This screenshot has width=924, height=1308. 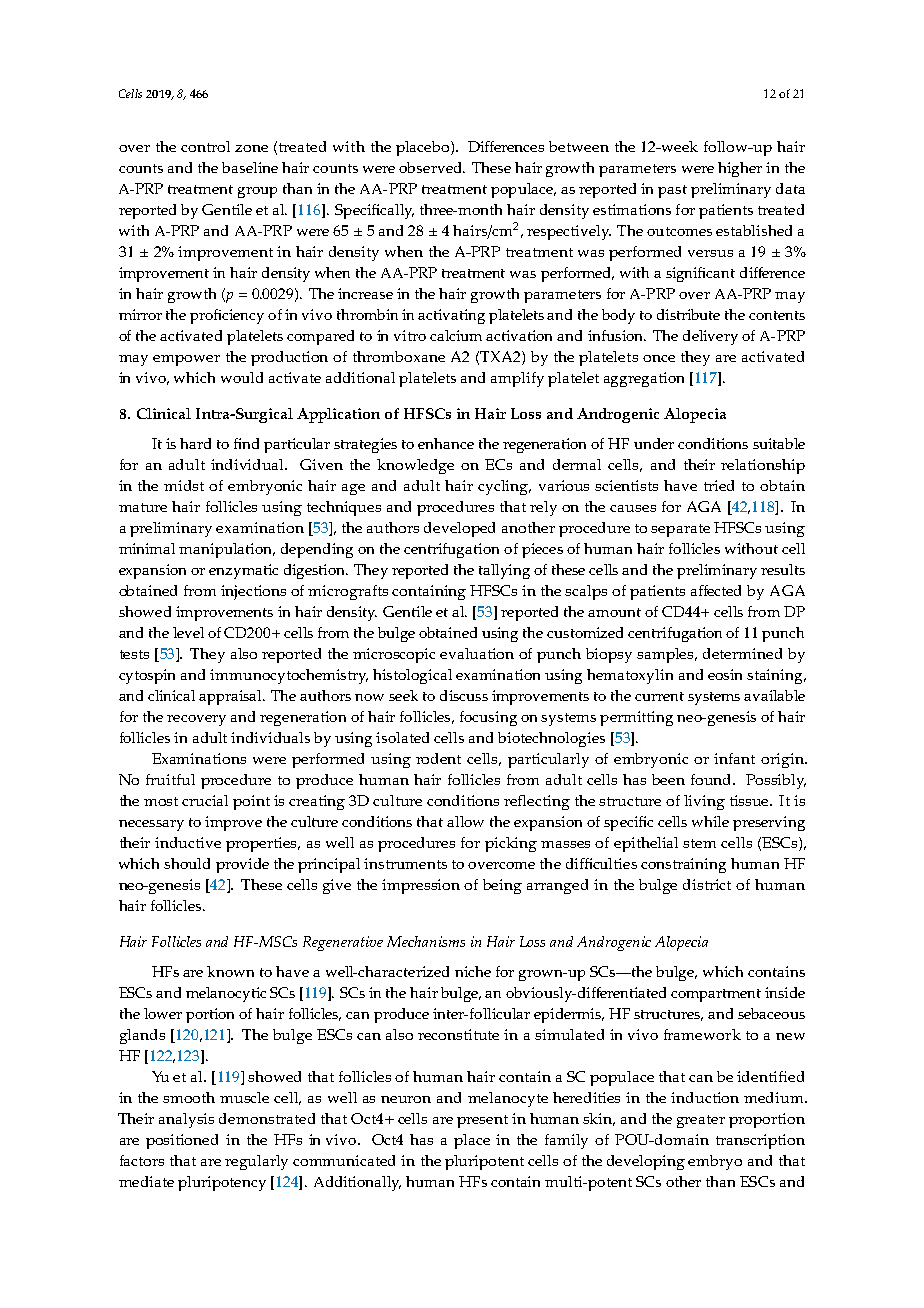 I want to click on positioned, so click(x=182, y=1141).
